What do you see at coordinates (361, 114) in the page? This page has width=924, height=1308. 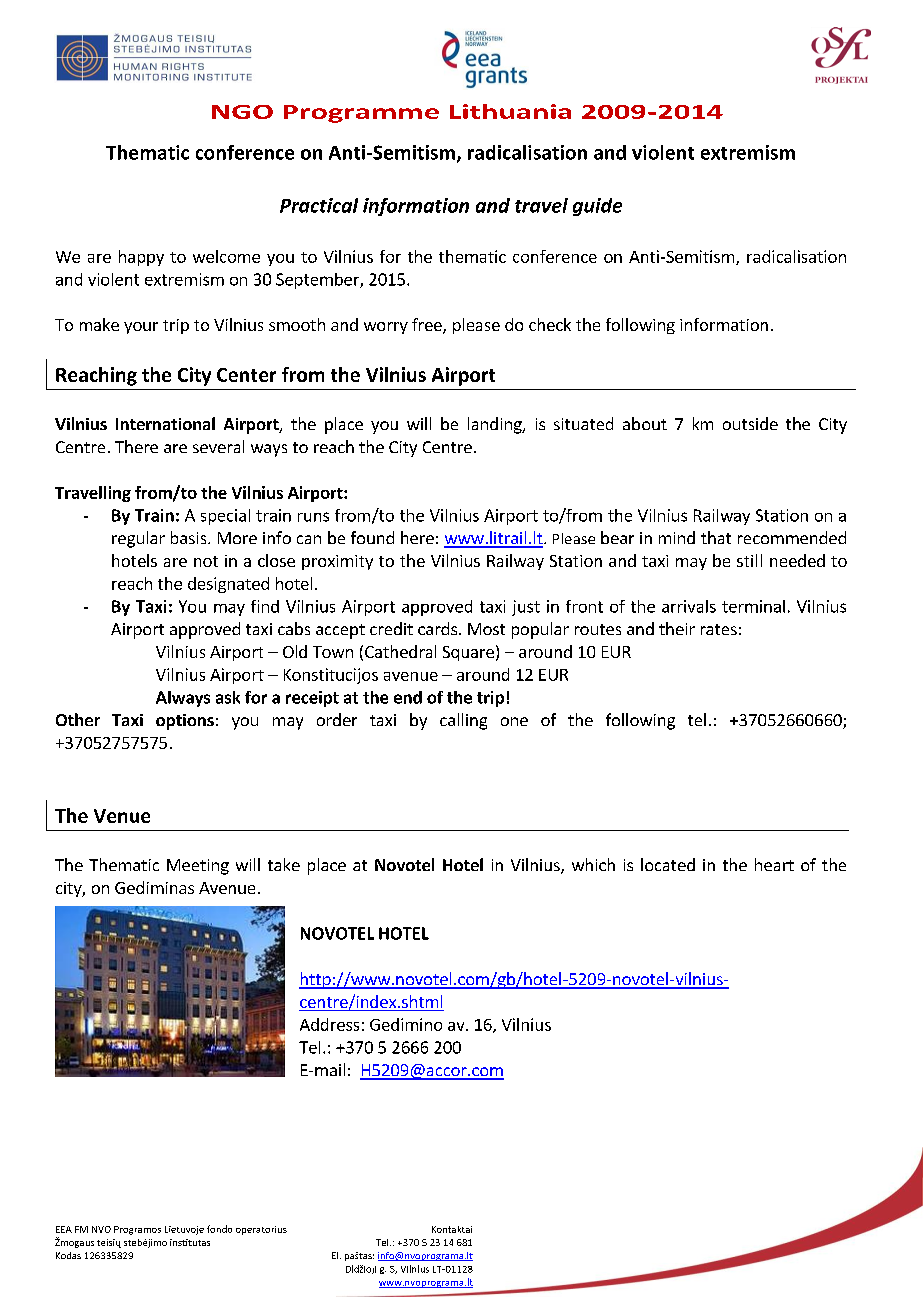 I see `Programme` at bounding box center [361, 114].
